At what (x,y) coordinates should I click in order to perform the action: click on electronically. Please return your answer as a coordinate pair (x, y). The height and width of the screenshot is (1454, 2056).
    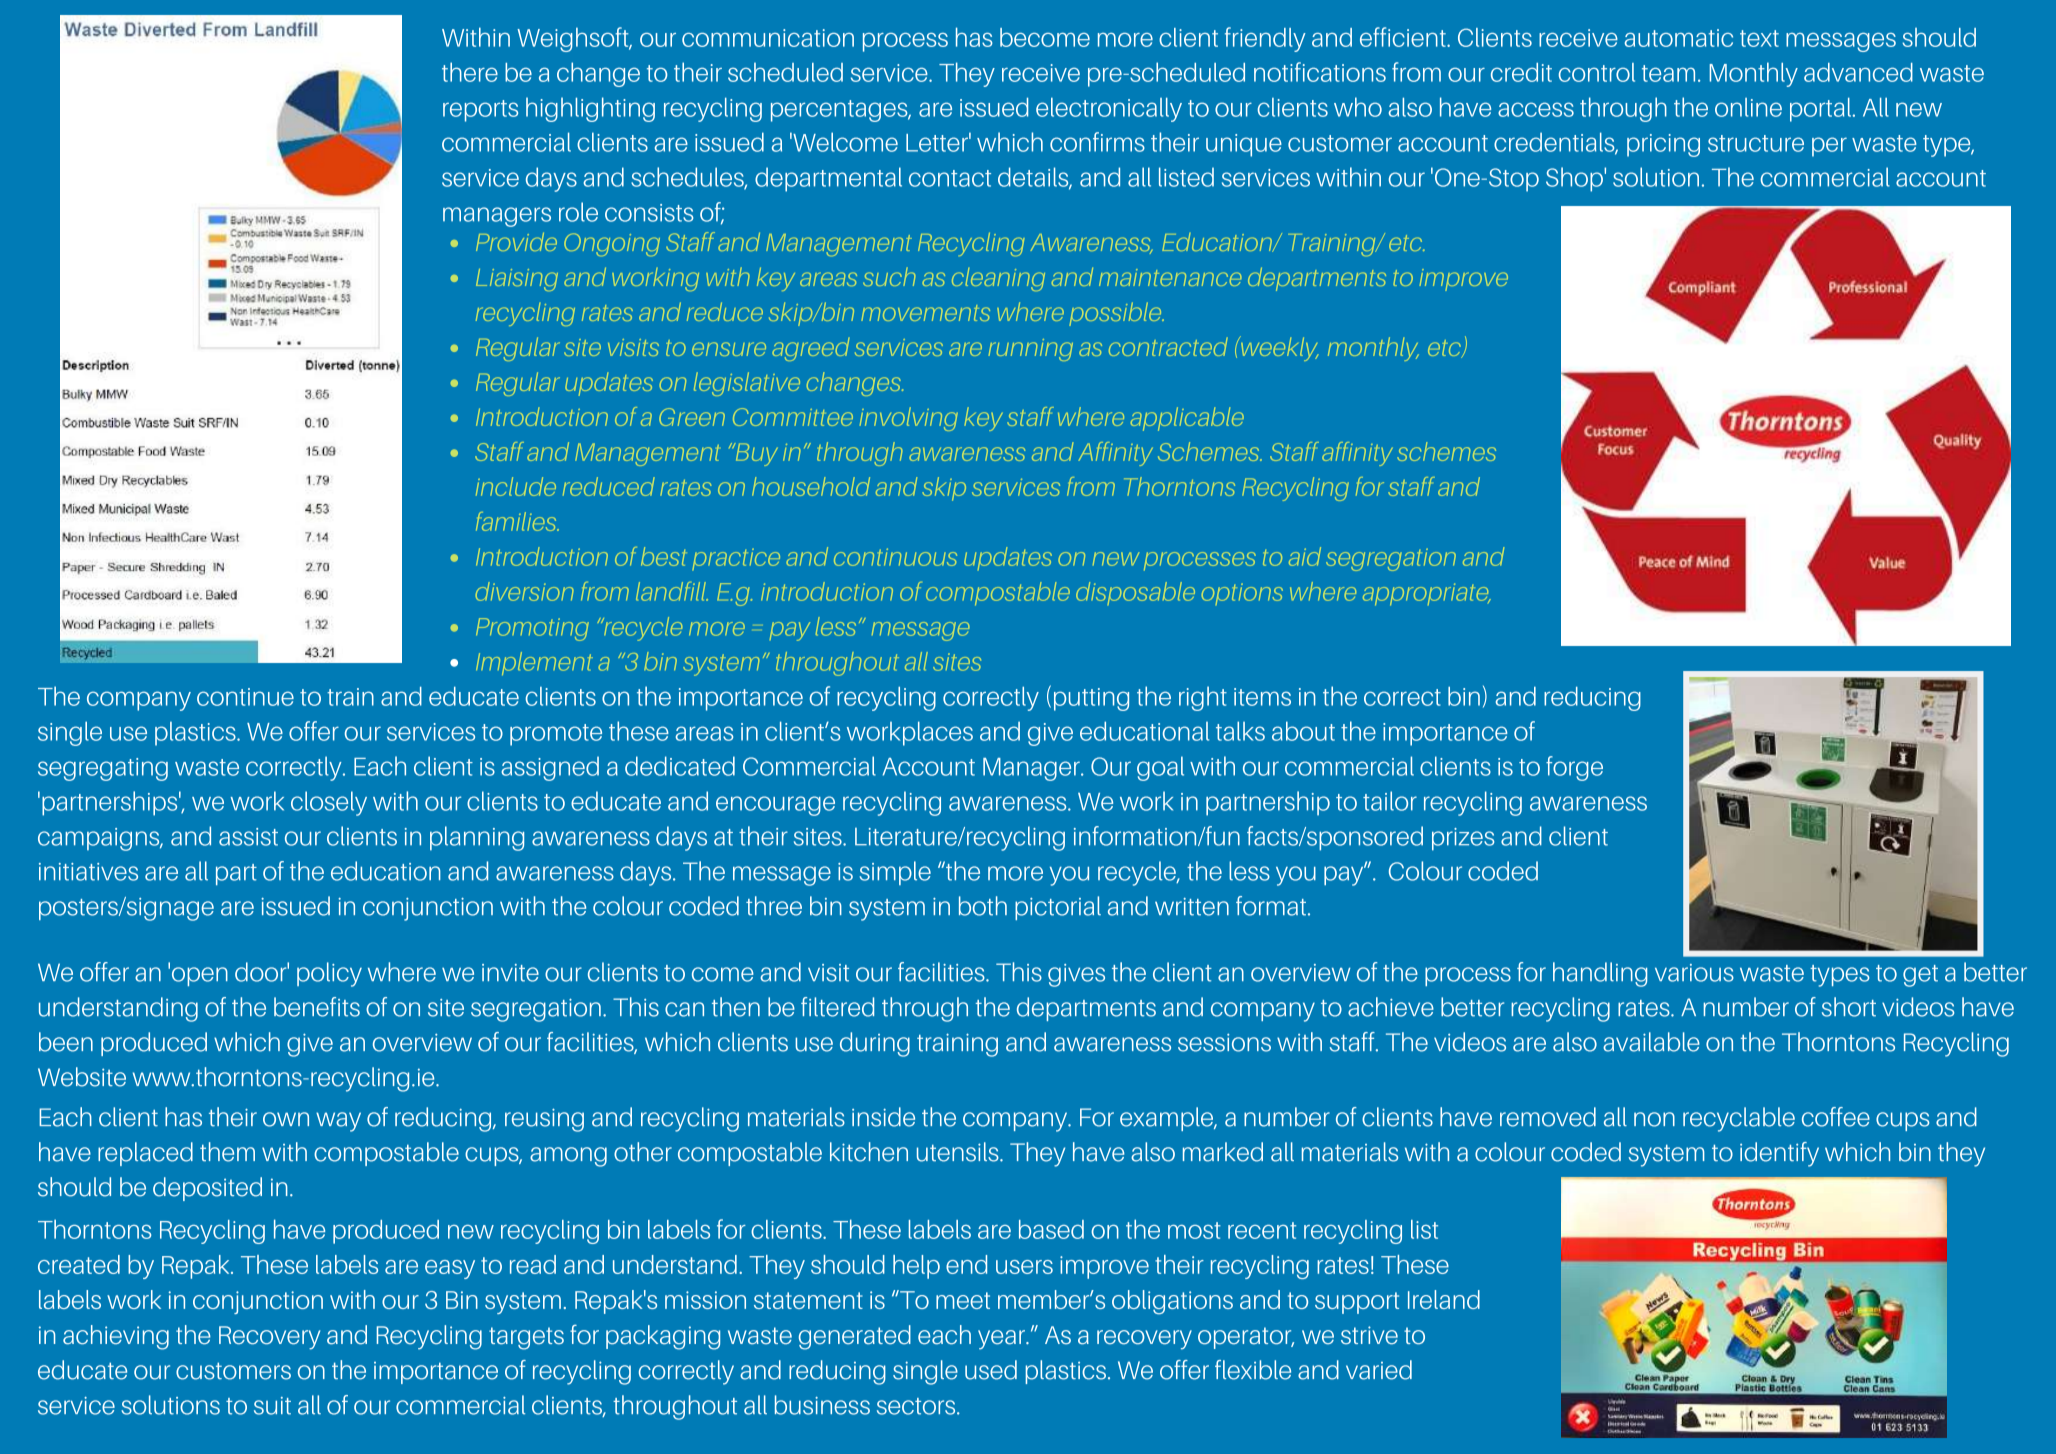
    Looking at the image, I should click on (1109, 109).
